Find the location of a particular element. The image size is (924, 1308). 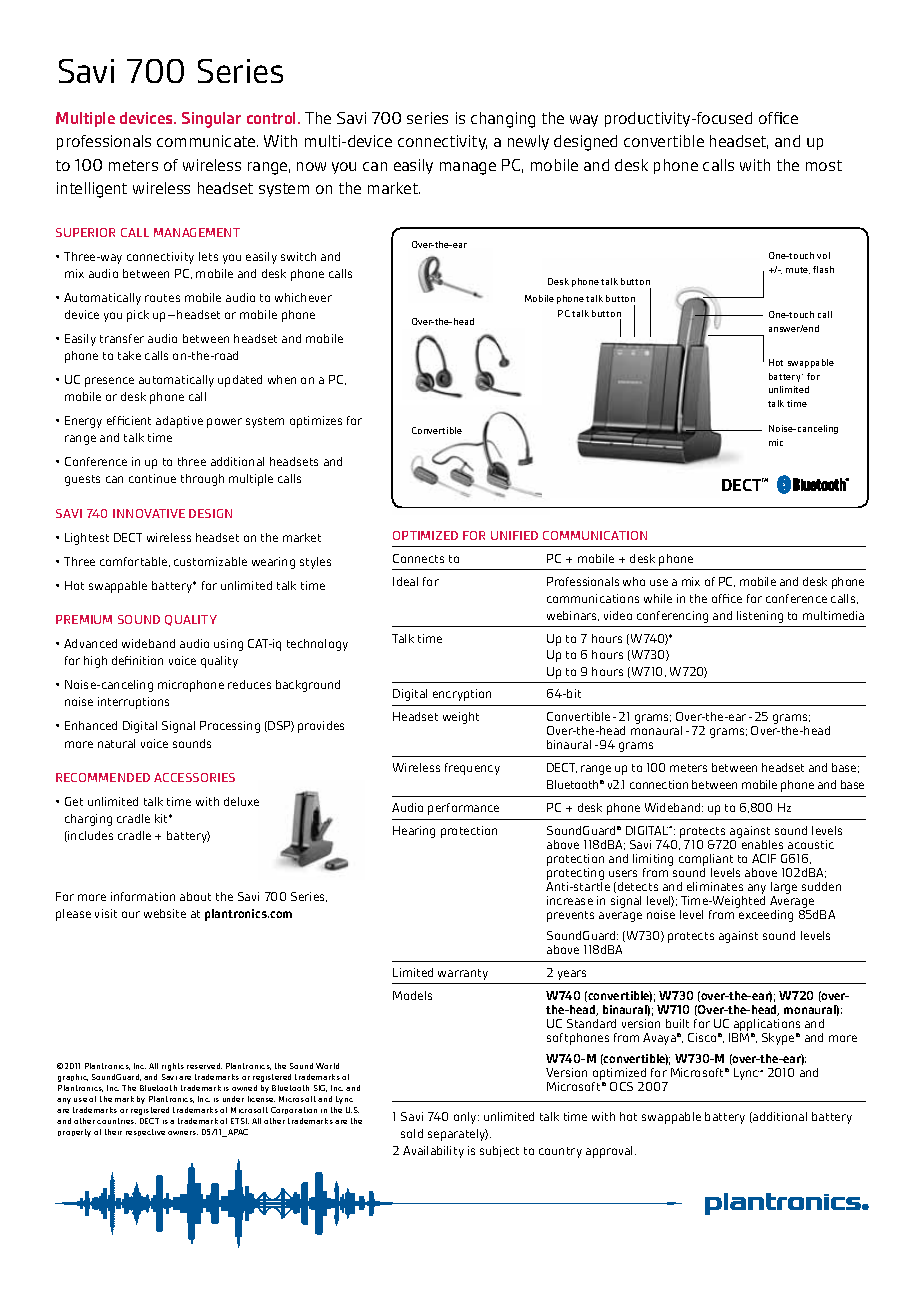

ACCESSORIES is located at coordinates (194, 777).
